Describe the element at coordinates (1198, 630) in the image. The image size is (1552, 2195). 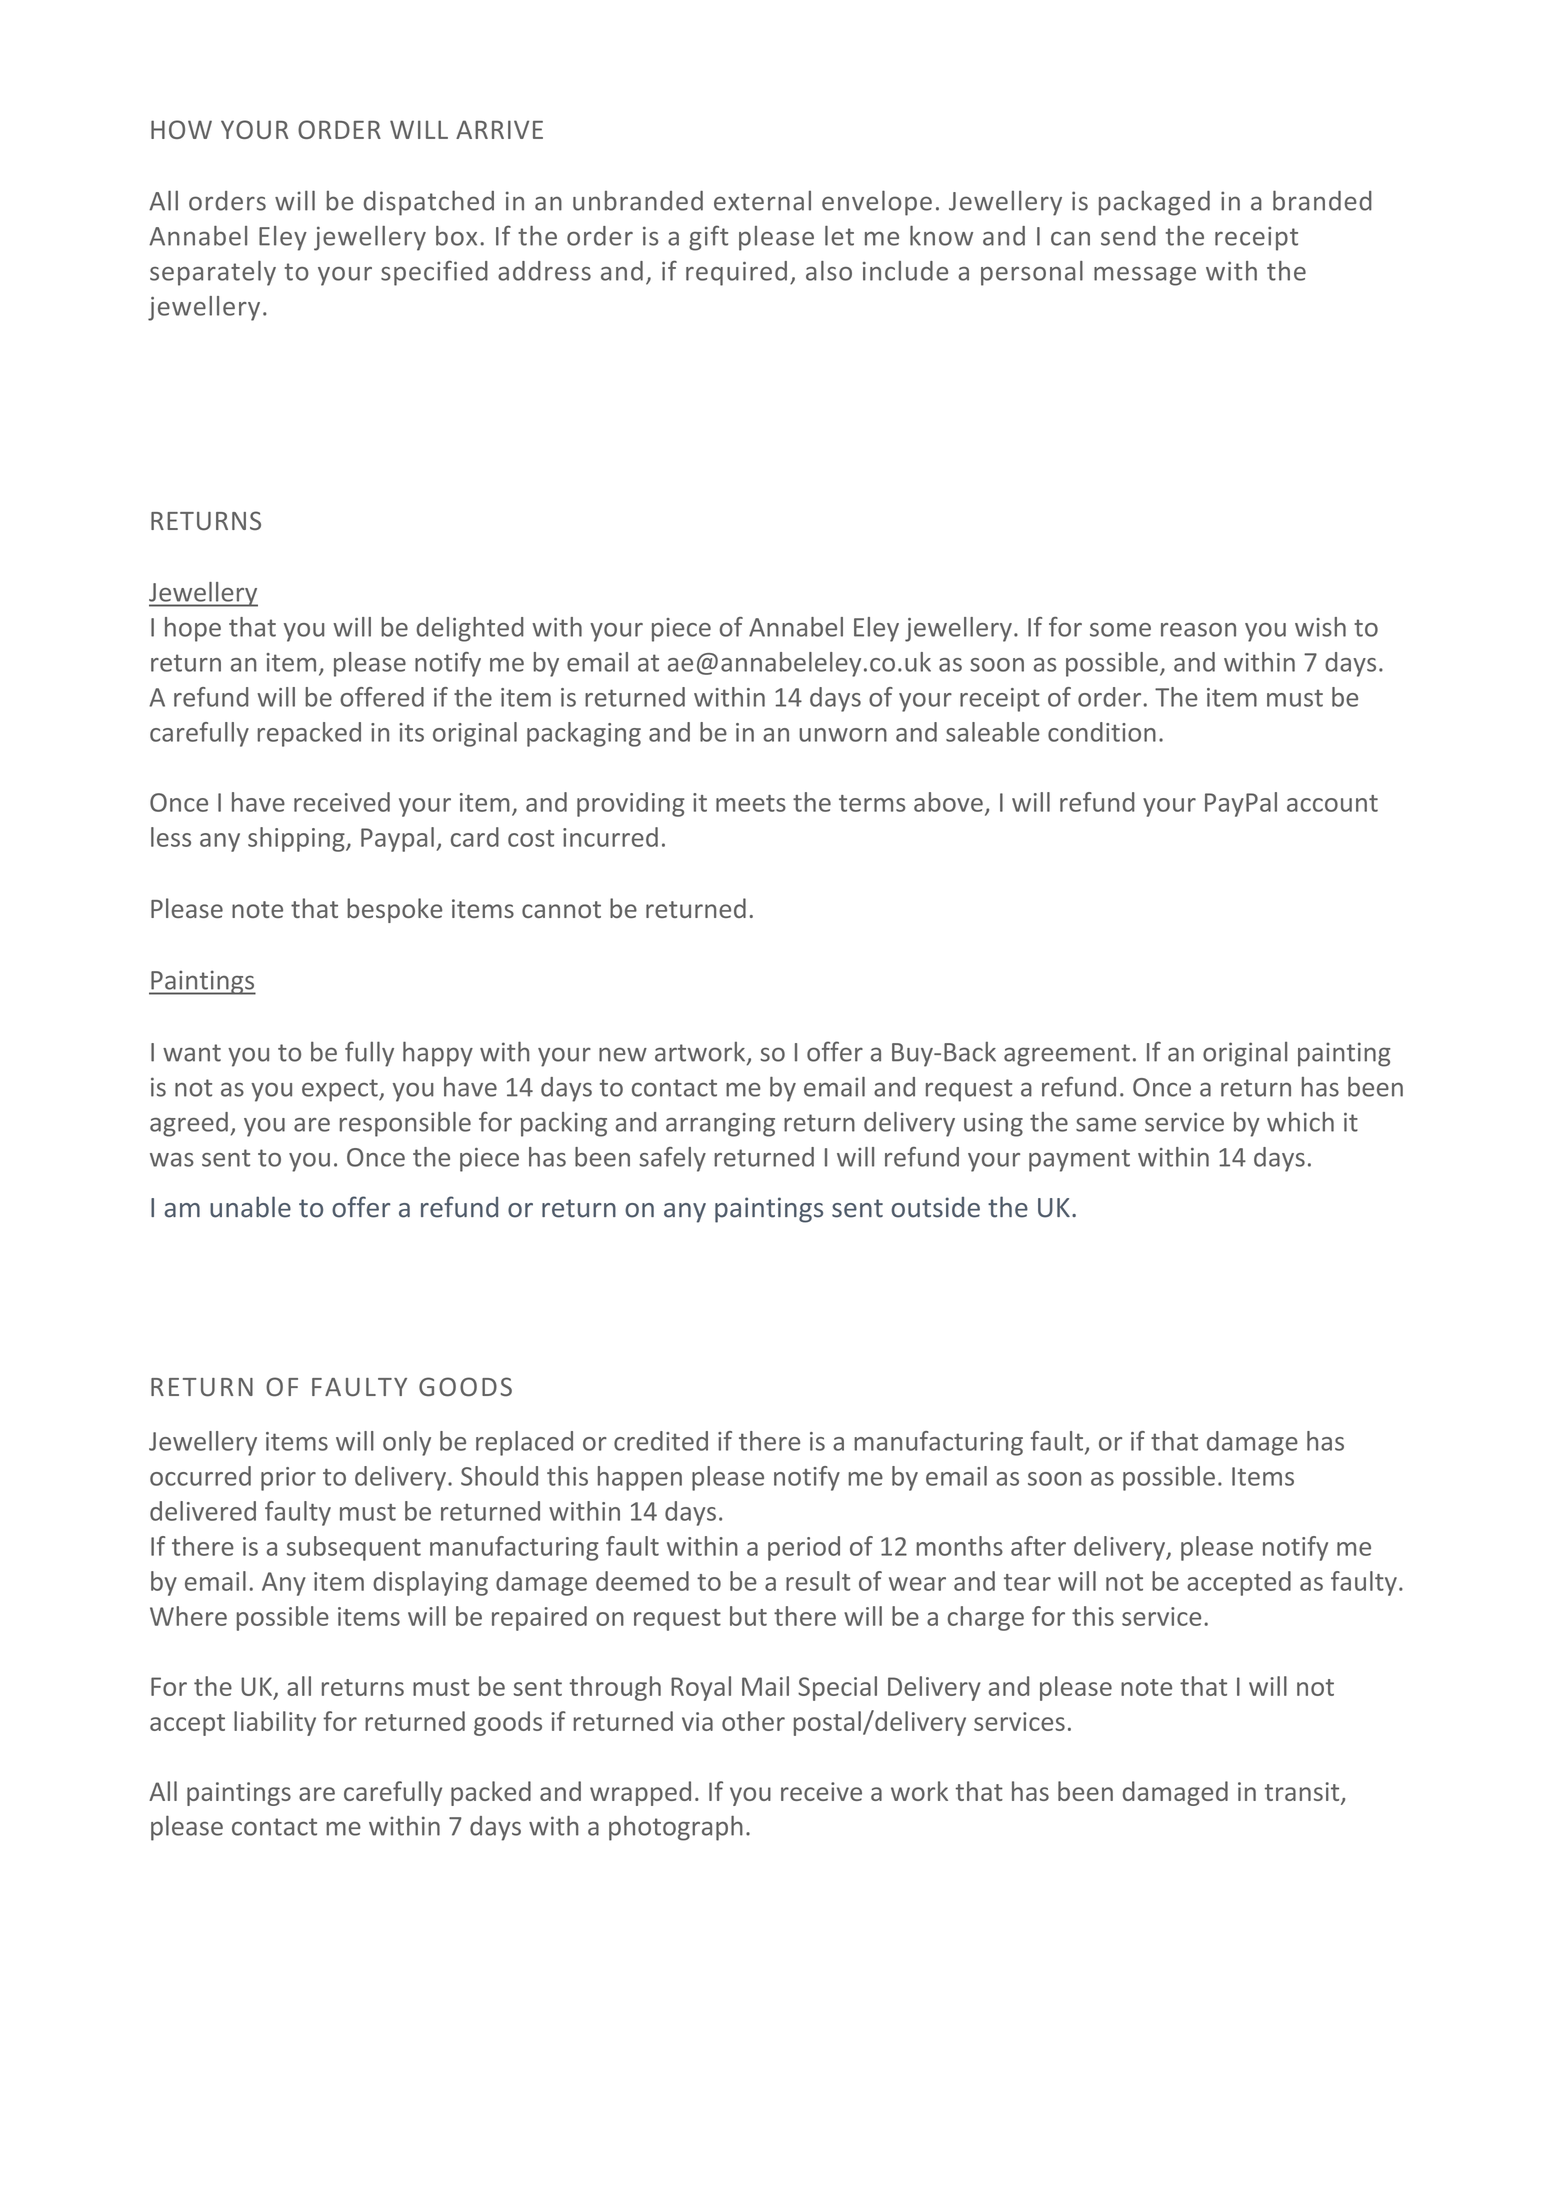
I see `reason` at that location.
